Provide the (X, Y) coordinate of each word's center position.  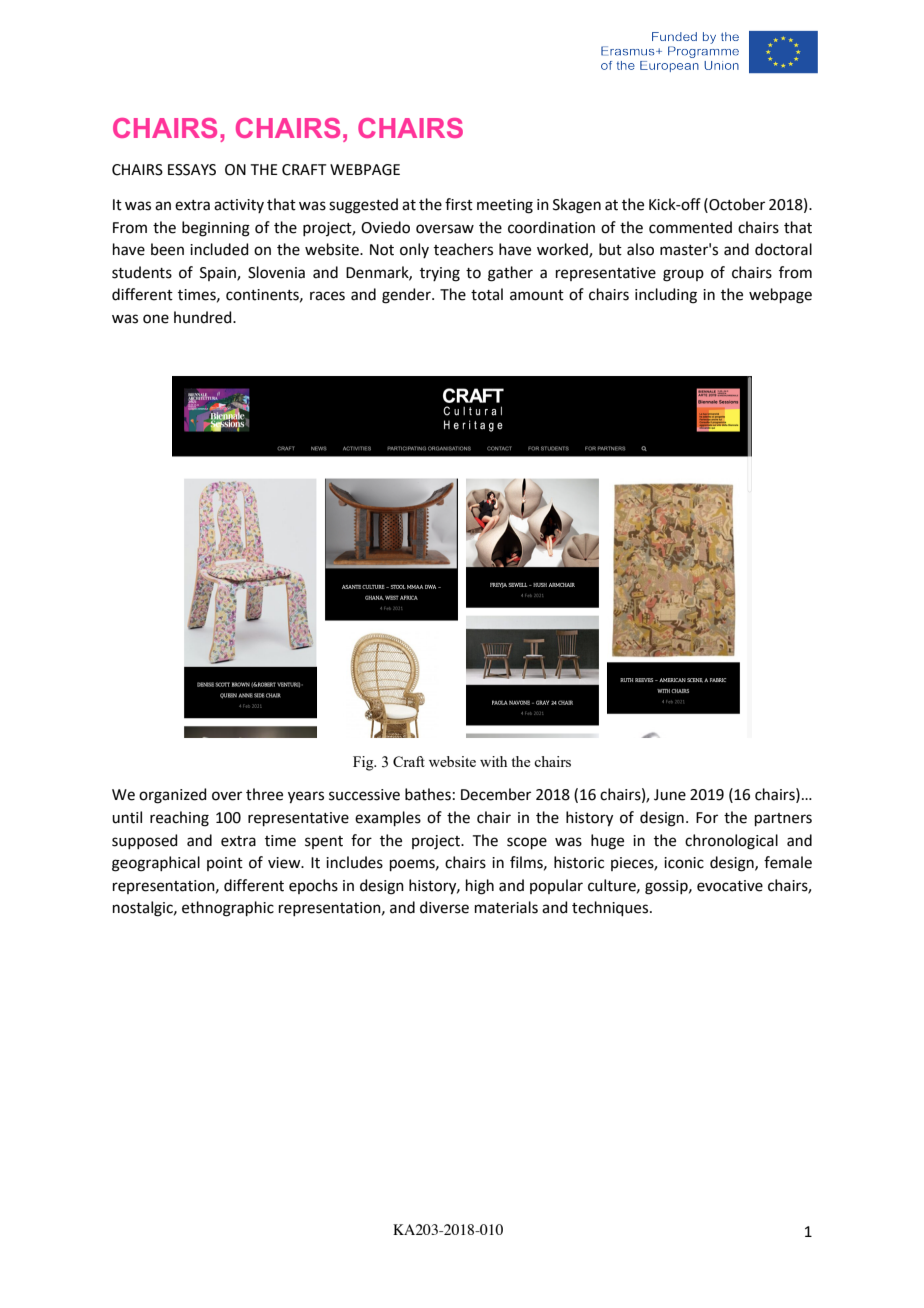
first (459, 204)
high (480, 887)
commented (690, 227)
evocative (730, 886)
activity (239, 206)
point (225, 864)
